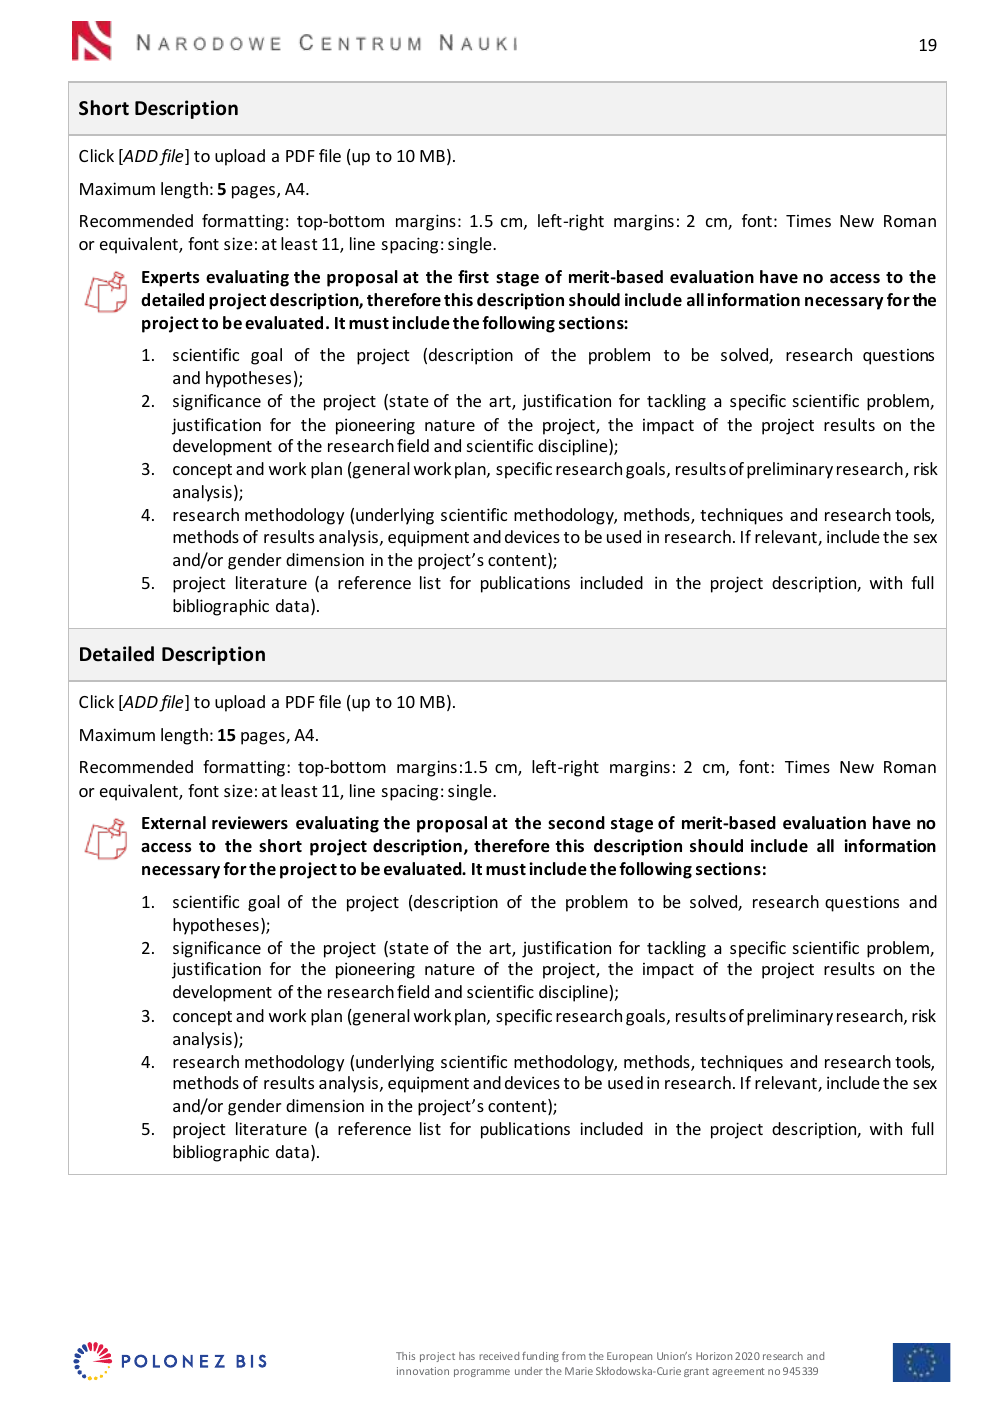 The image size is (1008, 1426). Describe the element at coordinates (423, 1371) in the document. I see `innovation` at that location.
